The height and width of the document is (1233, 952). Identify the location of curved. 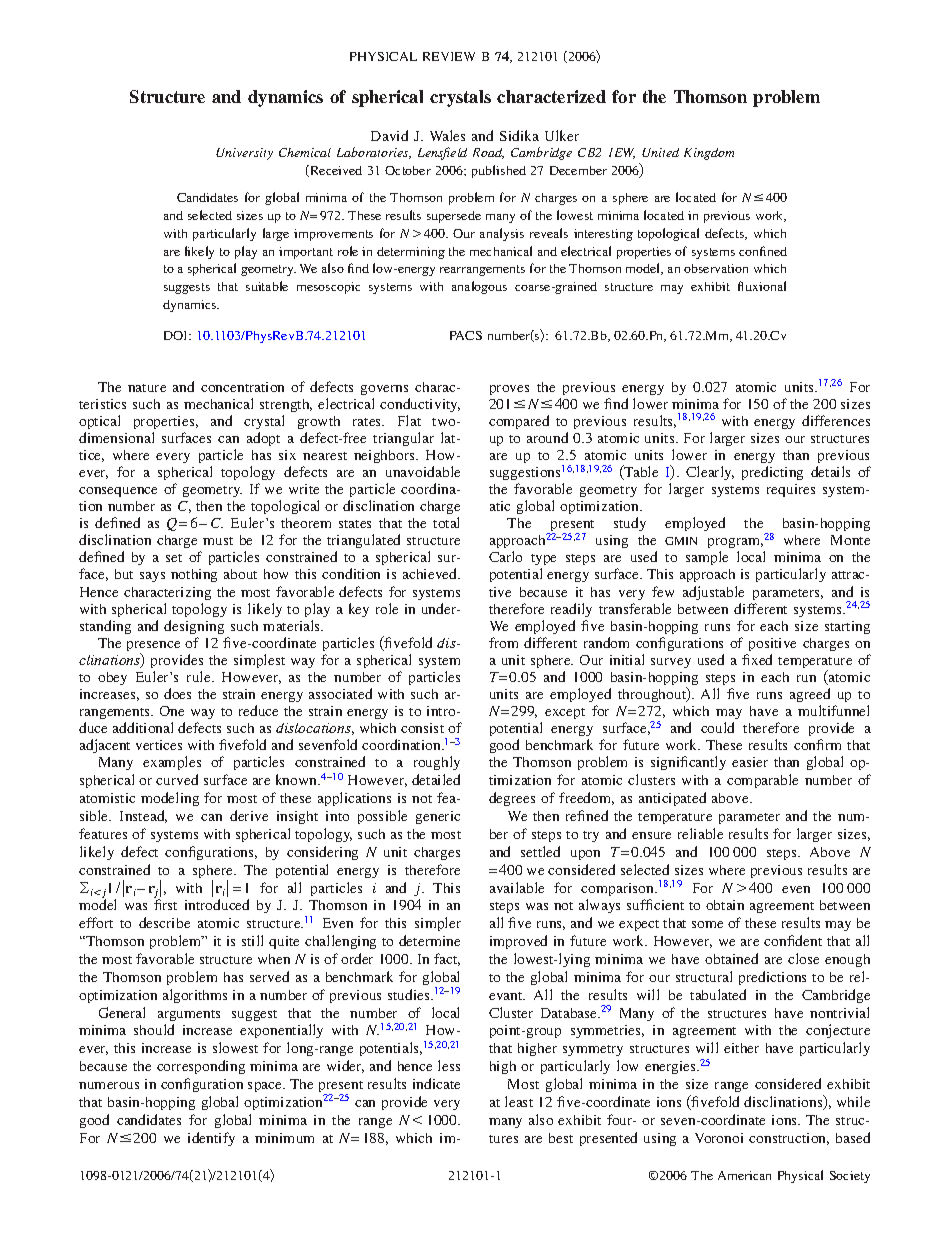
(177, 779).
